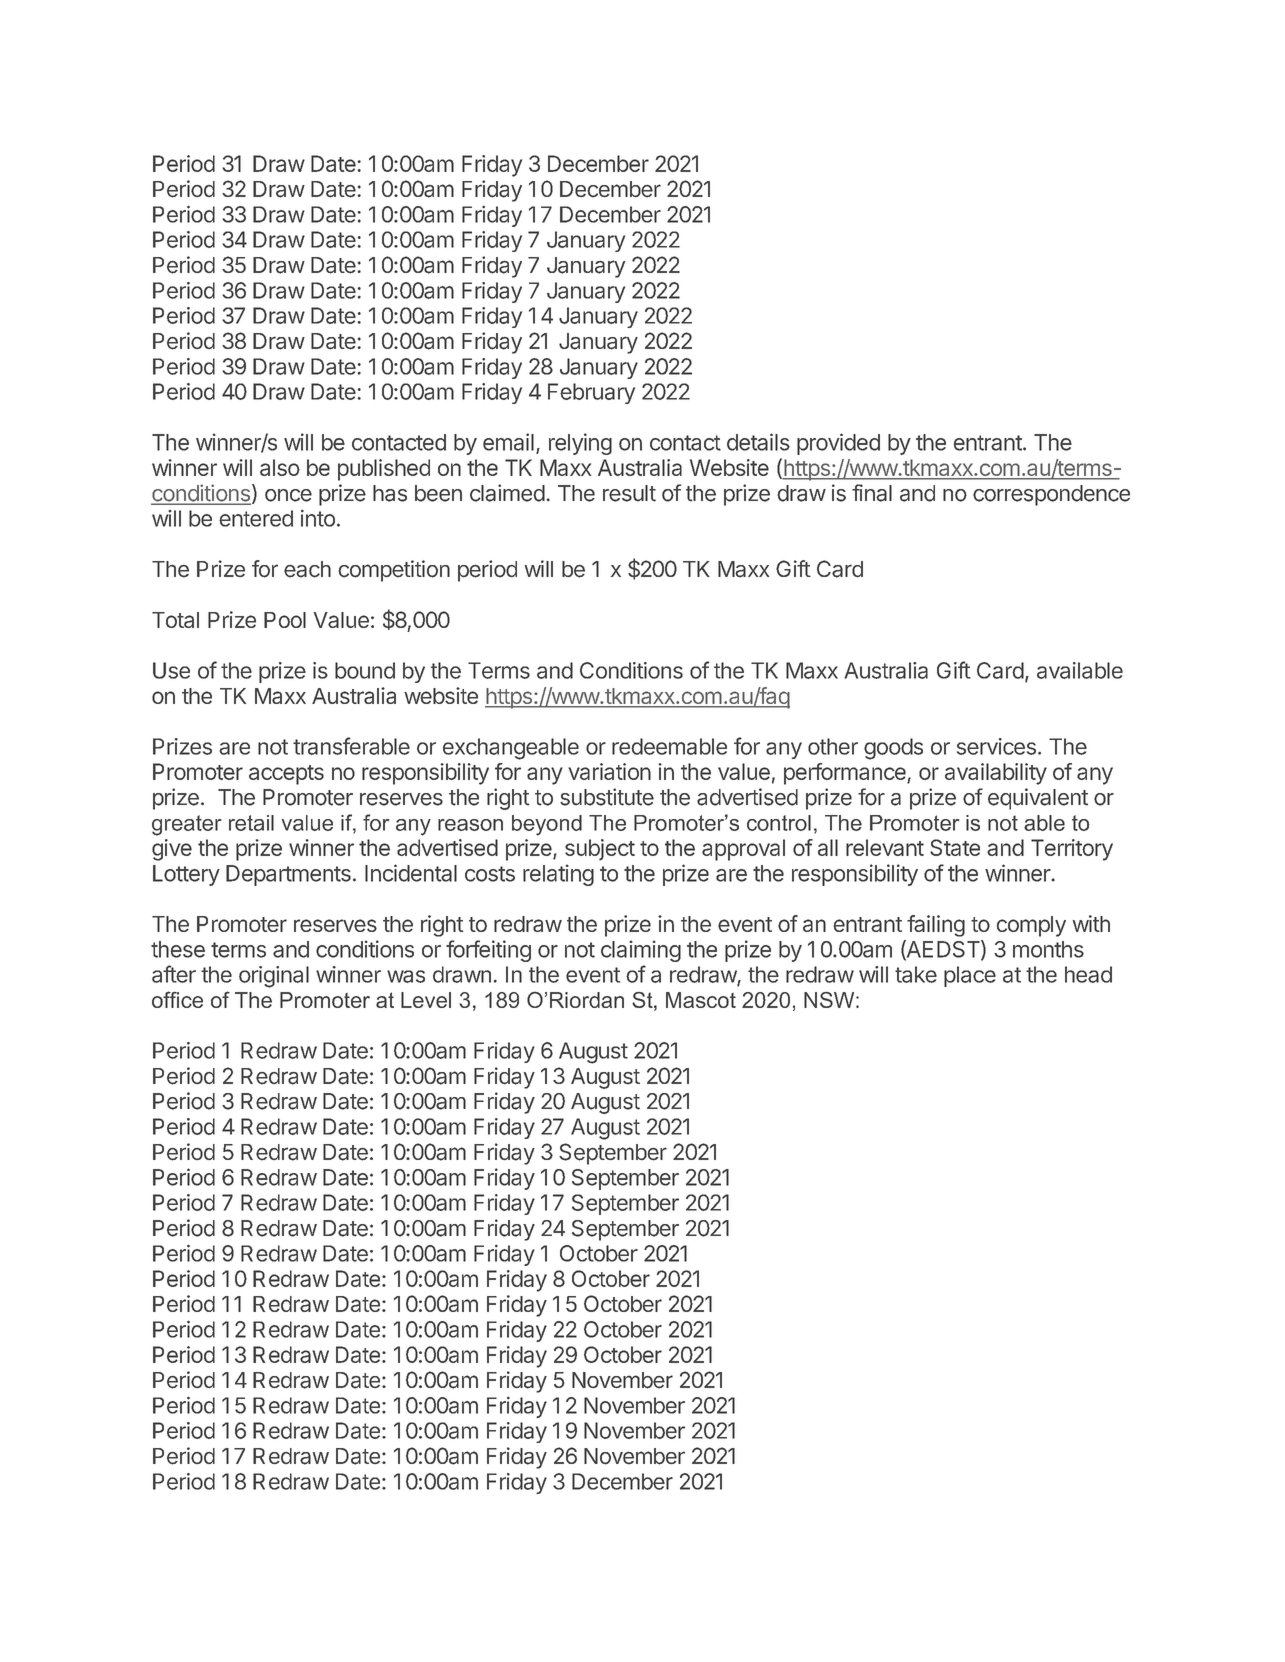 This page has height=1662, width=1285. What do you see at coordinates (996, 746) in the page?
I see `services` at bounding box center [996, 746].
